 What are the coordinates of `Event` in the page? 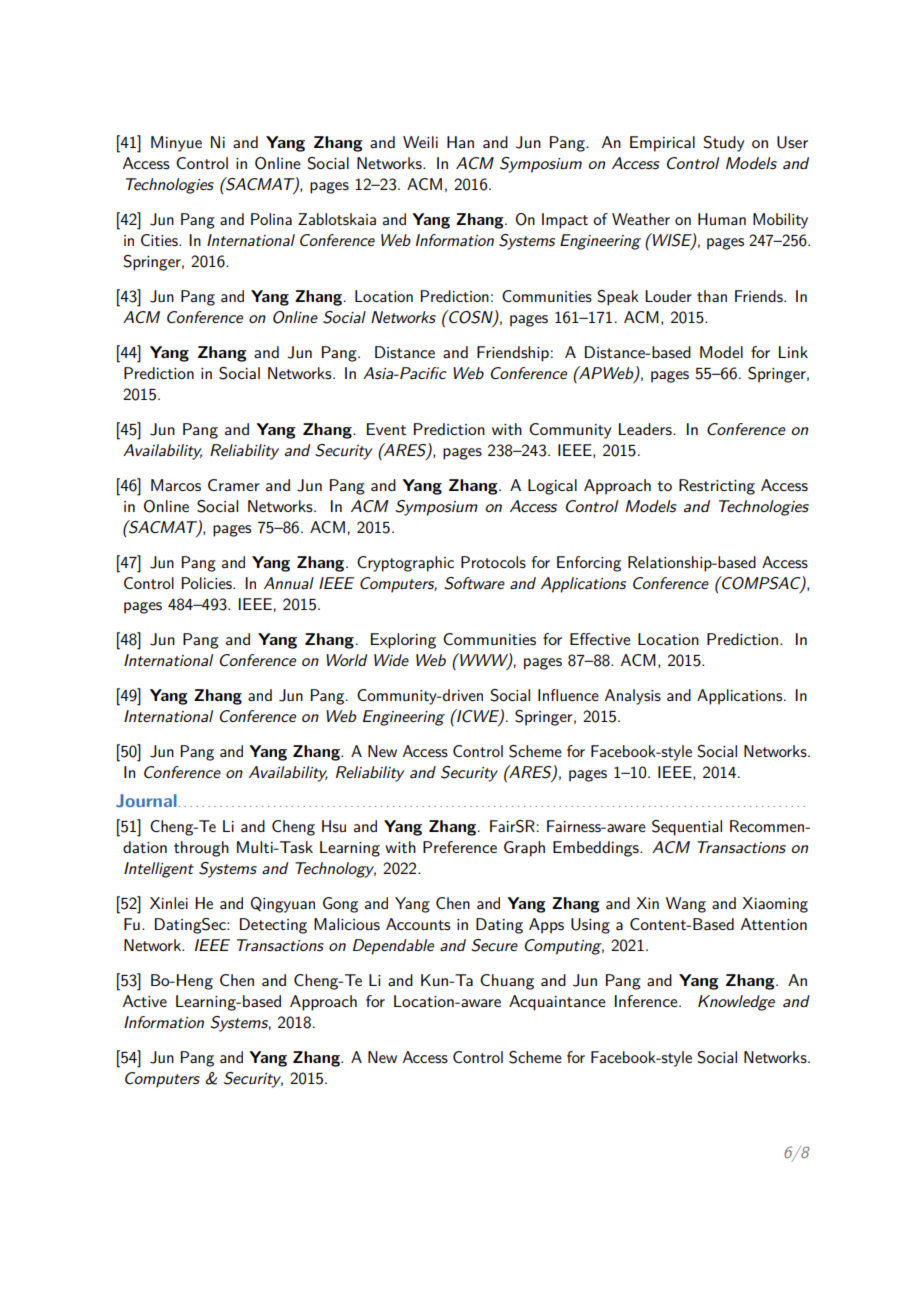 It's located at (386, 429).
